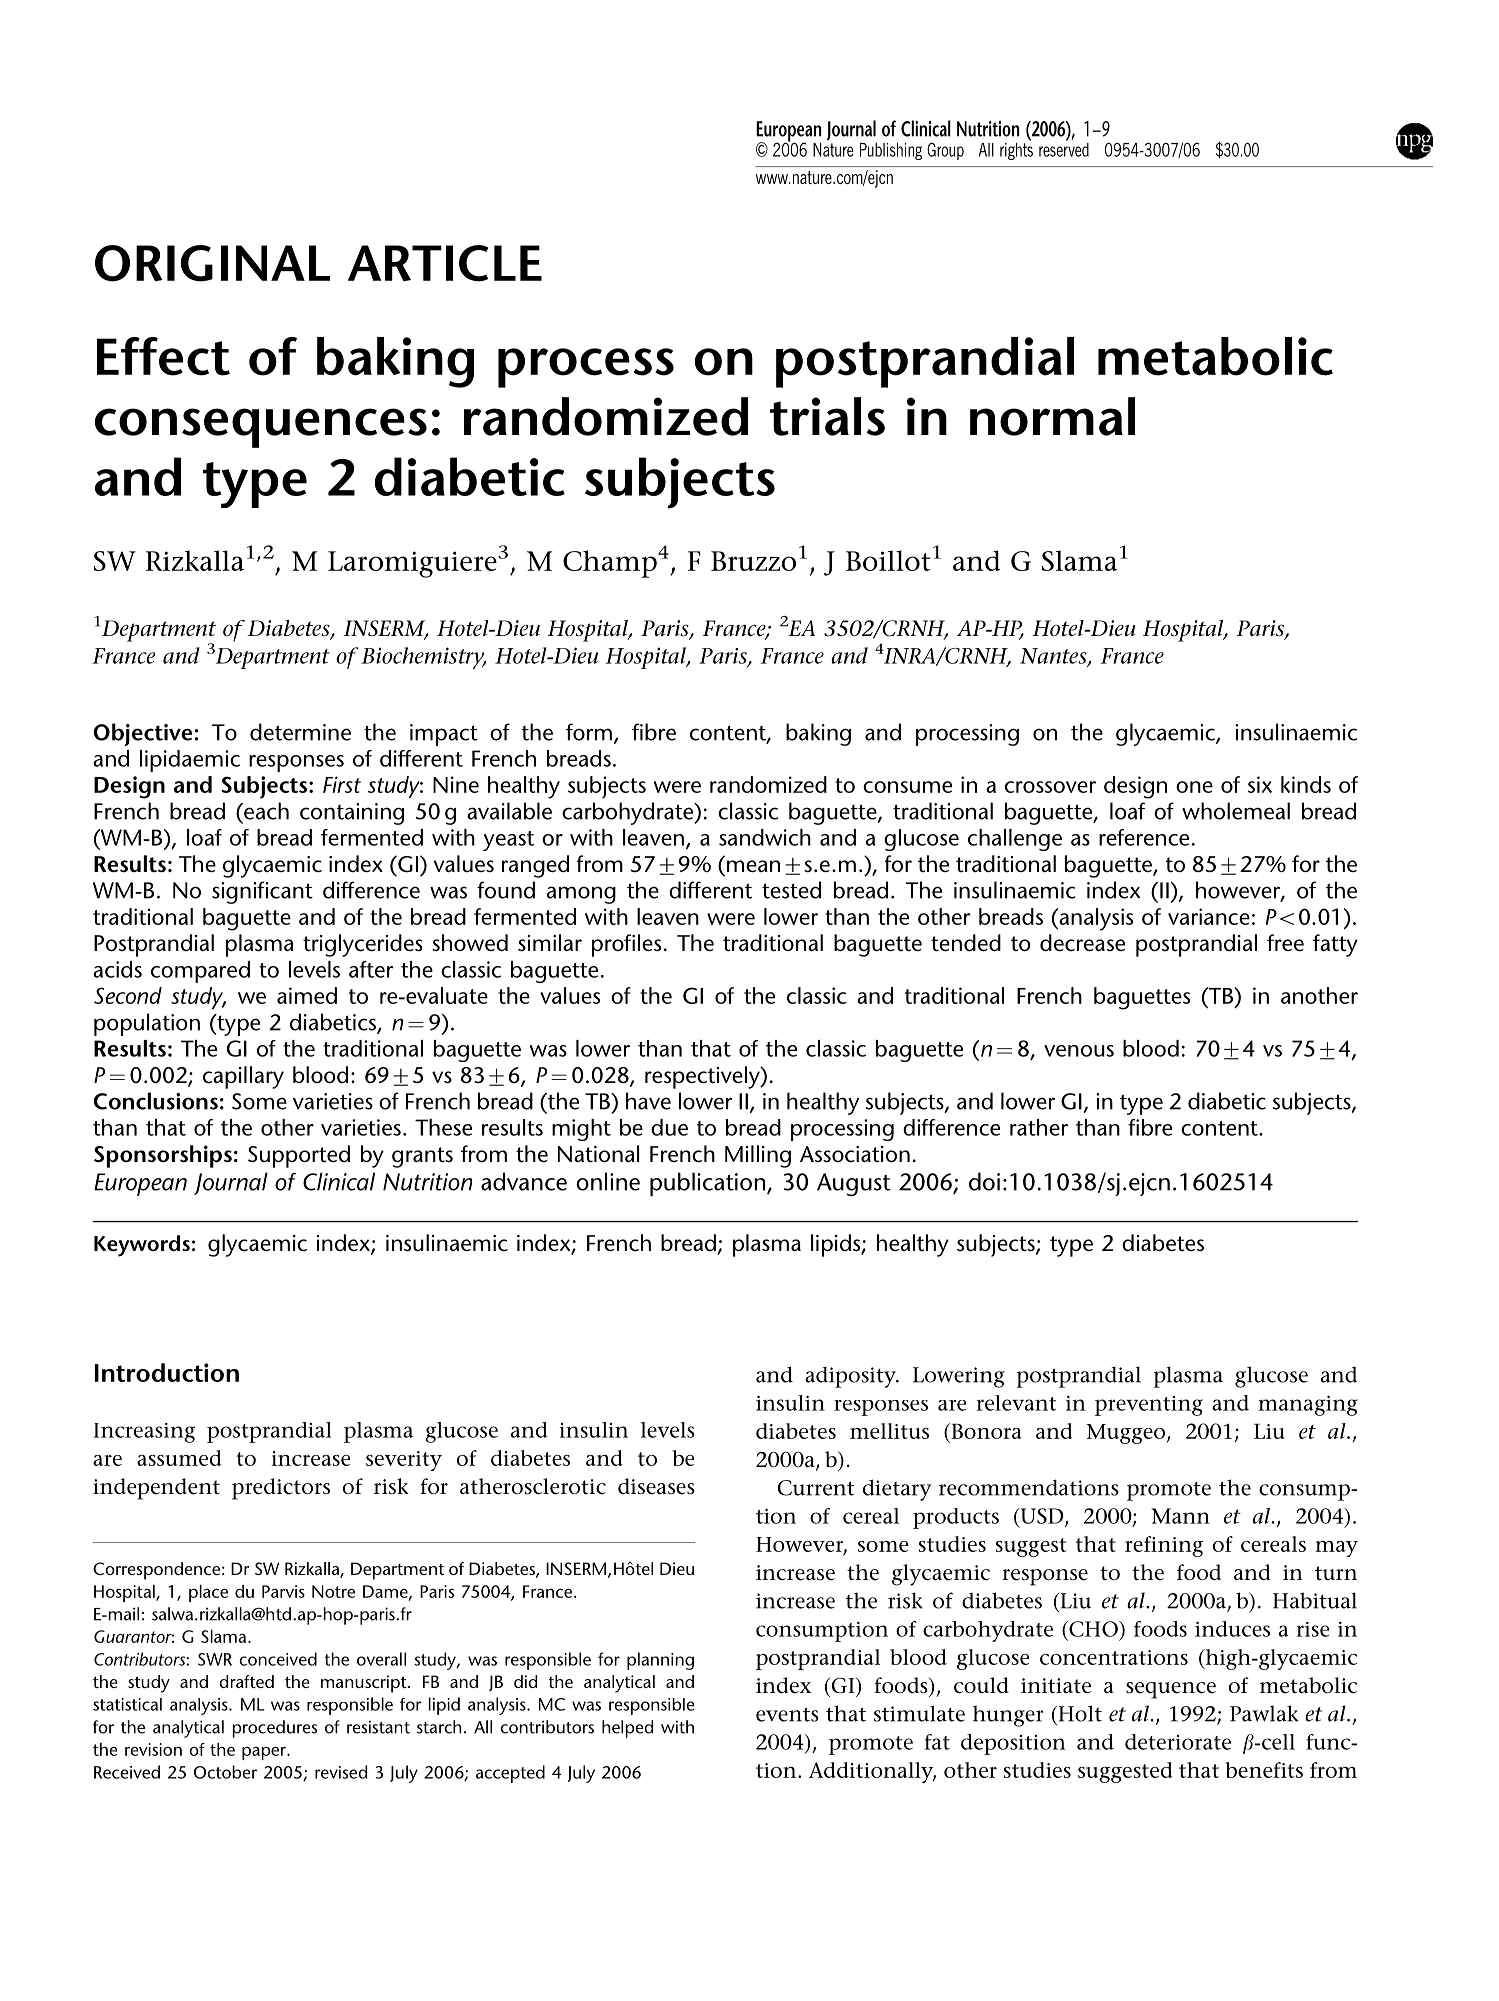  I want to click on one, so click(1194, 787).
